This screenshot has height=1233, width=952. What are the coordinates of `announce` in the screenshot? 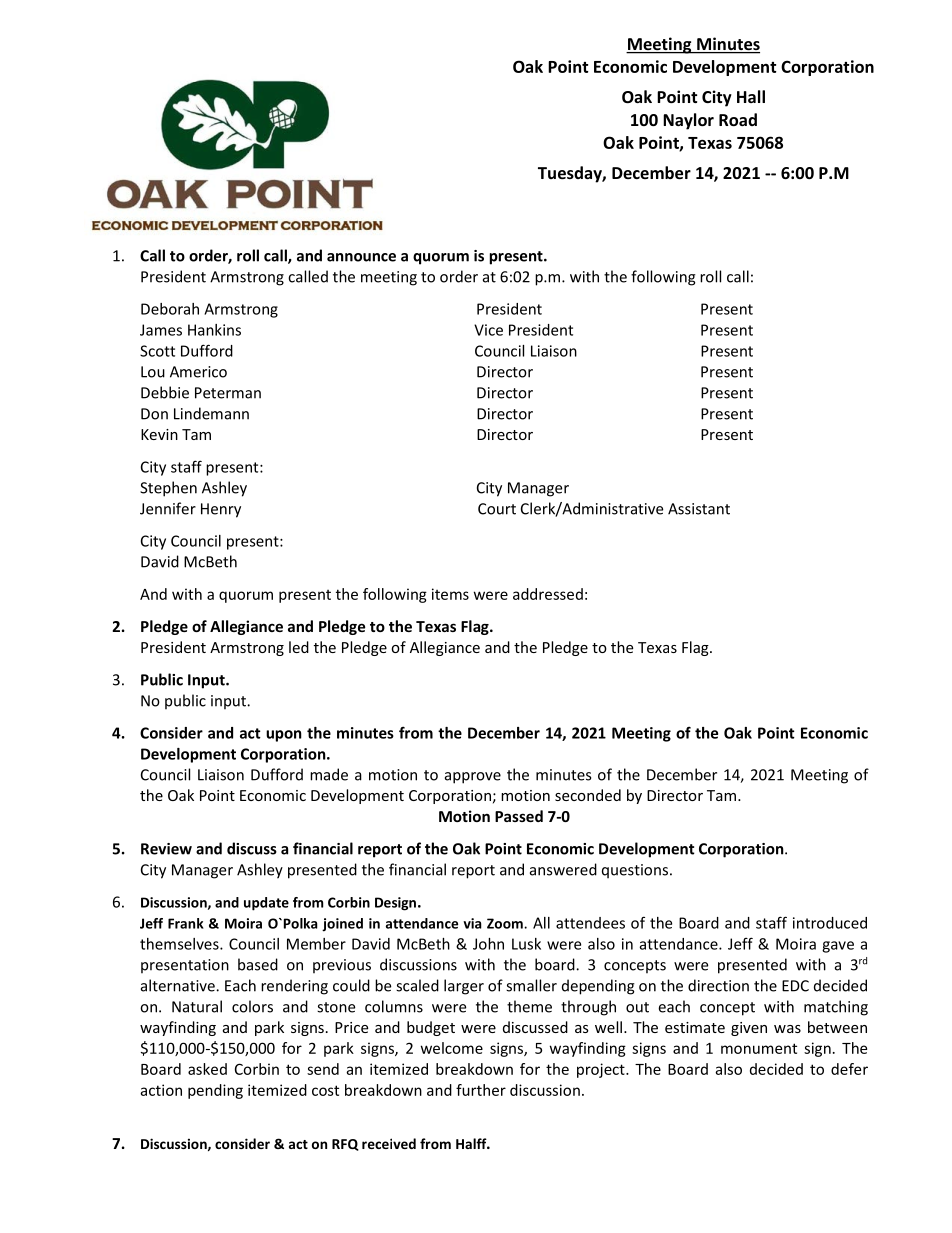 It's located at (361, 257).
